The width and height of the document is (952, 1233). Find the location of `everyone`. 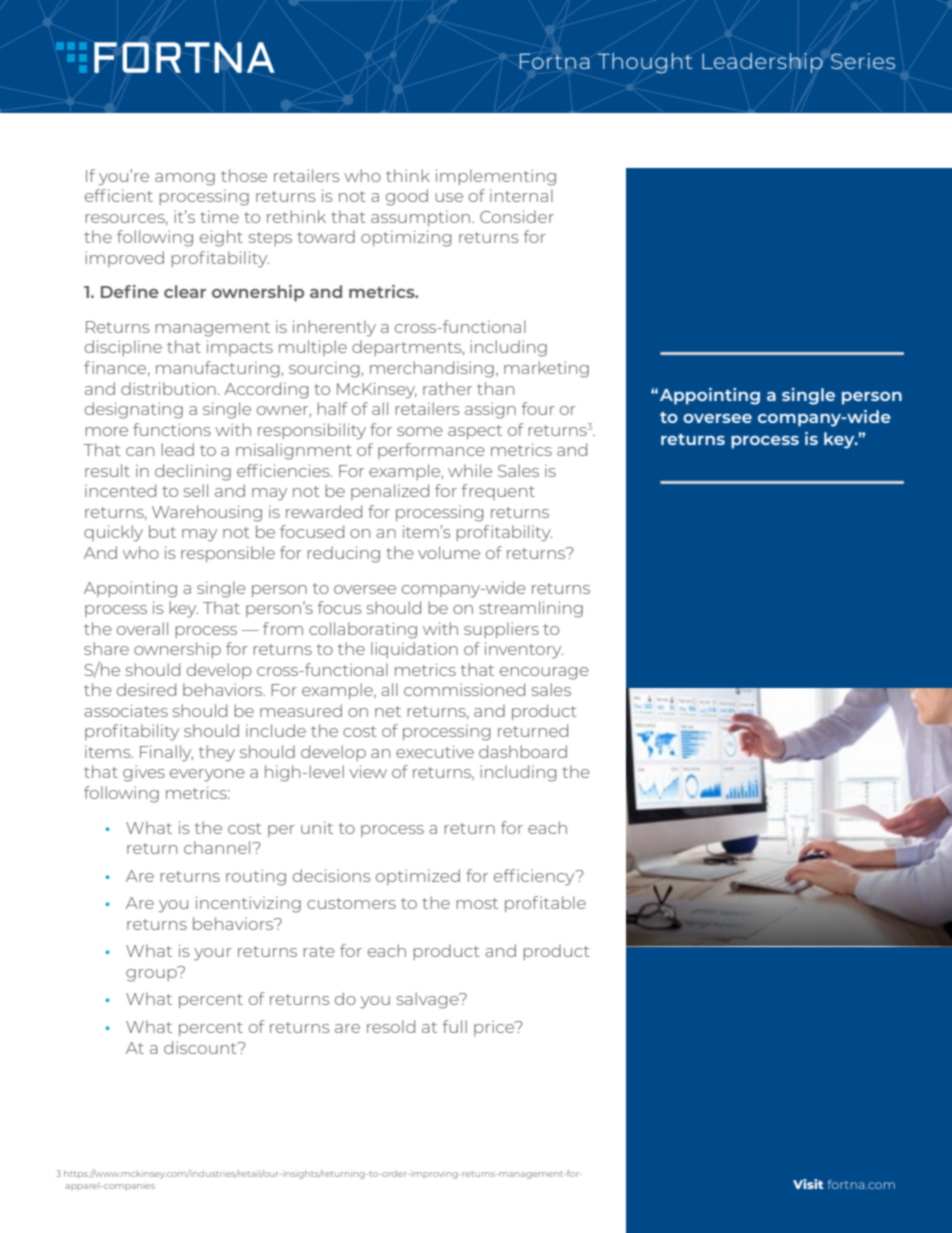

everyone is located at coordinates (207, 775).
